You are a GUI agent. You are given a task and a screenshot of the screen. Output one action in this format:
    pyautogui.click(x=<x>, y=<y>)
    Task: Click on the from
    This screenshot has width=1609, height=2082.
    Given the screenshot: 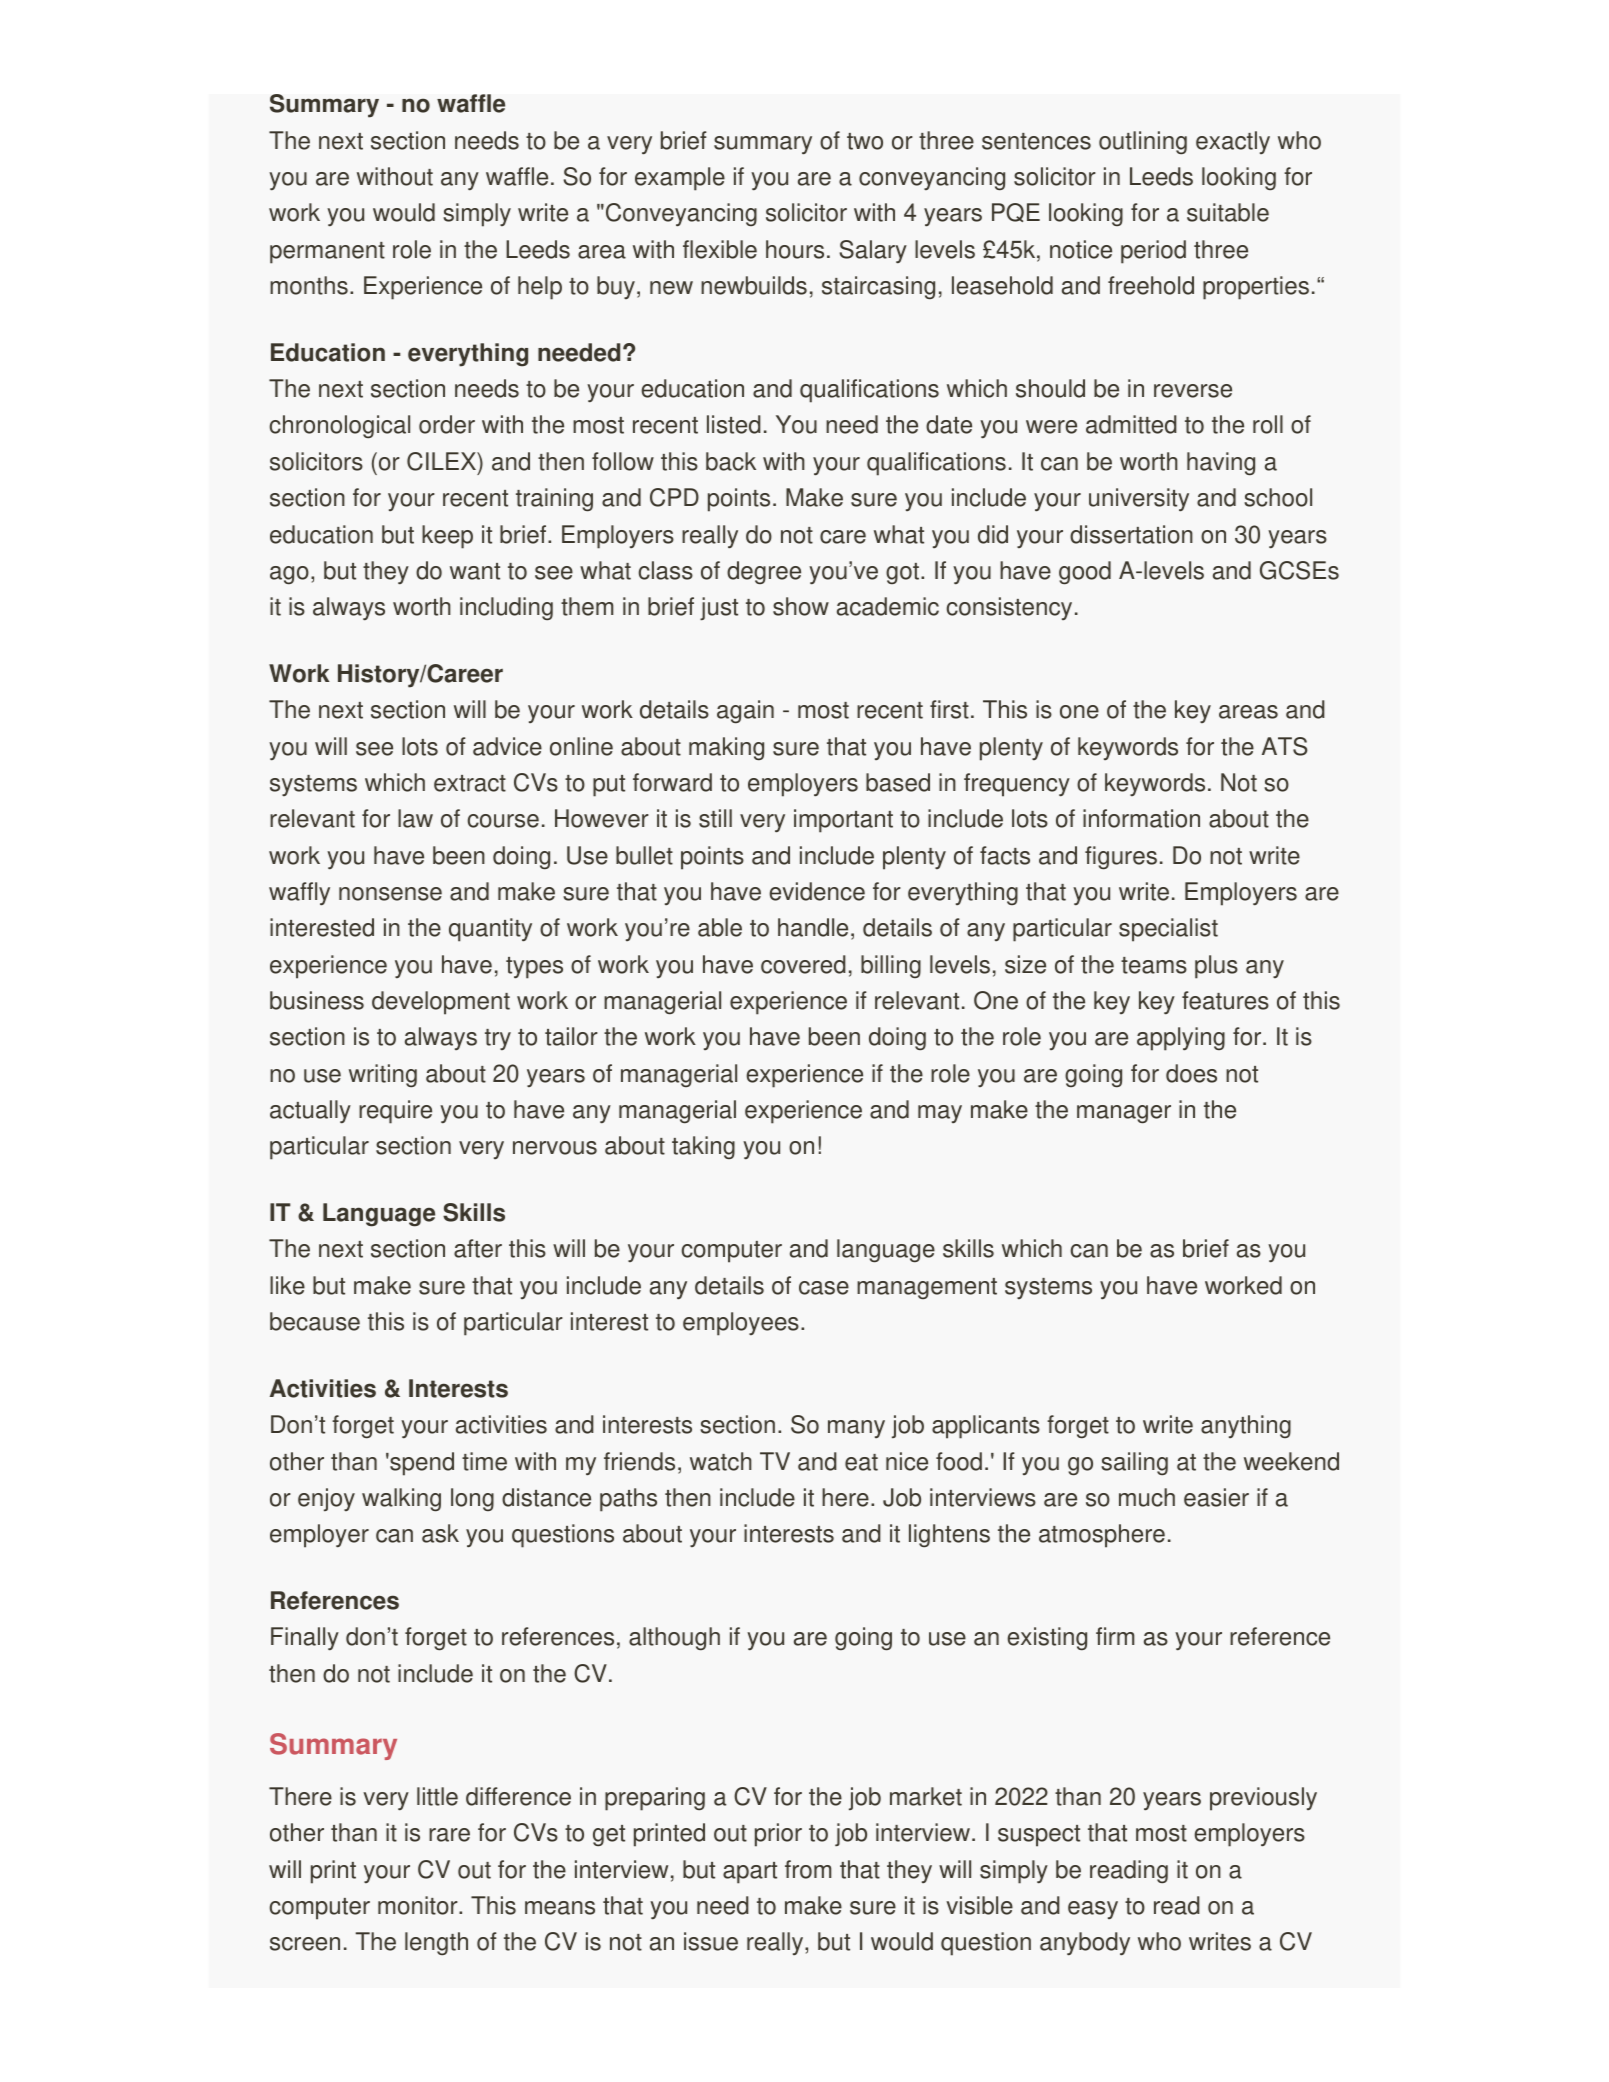 What is the action you would take?
    pyautogui.click(x=808, y=1869)
